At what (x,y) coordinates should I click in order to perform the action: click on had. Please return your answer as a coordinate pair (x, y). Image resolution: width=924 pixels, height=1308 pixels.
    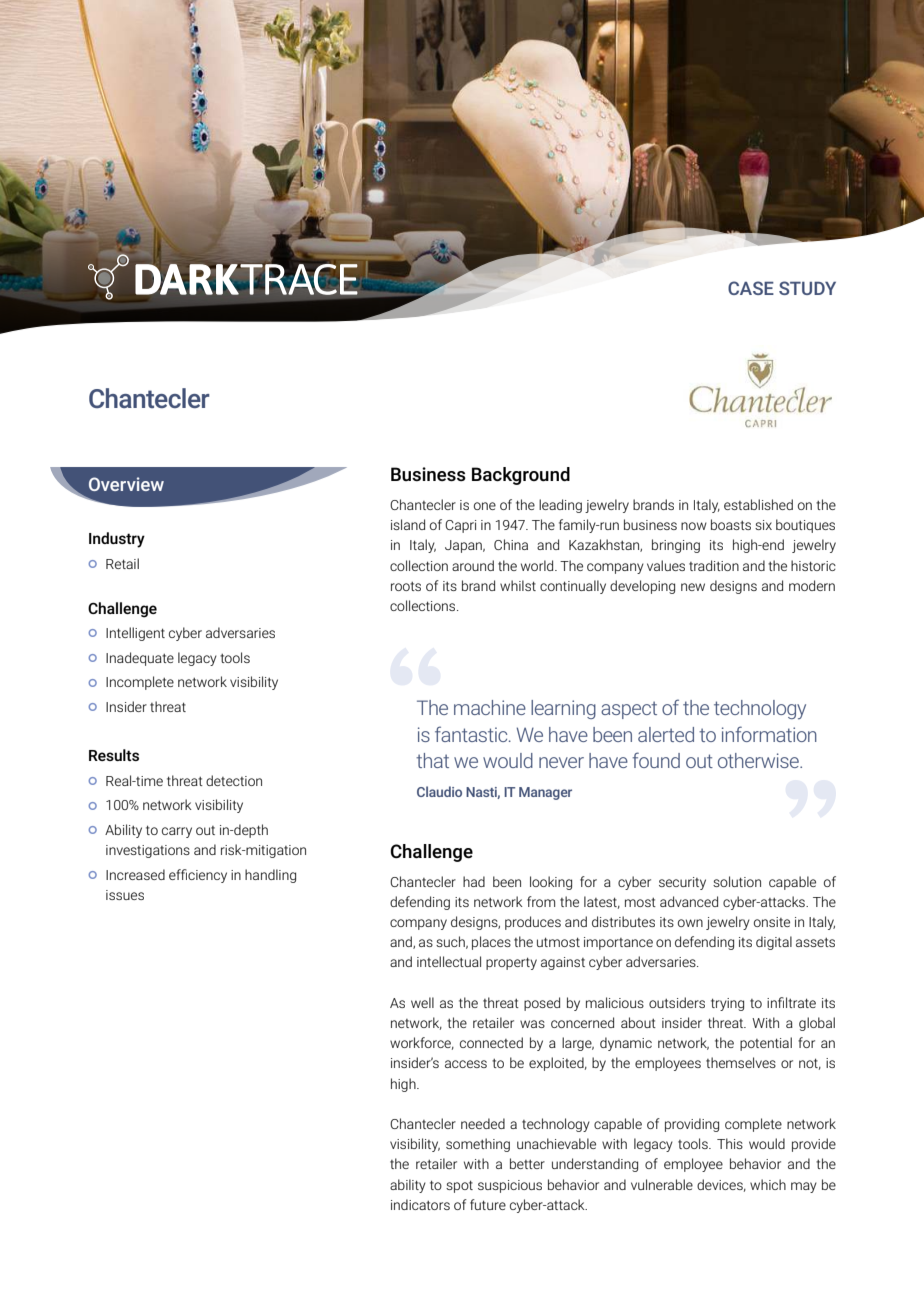
    Looking at the image, I should click on (474, 881).
